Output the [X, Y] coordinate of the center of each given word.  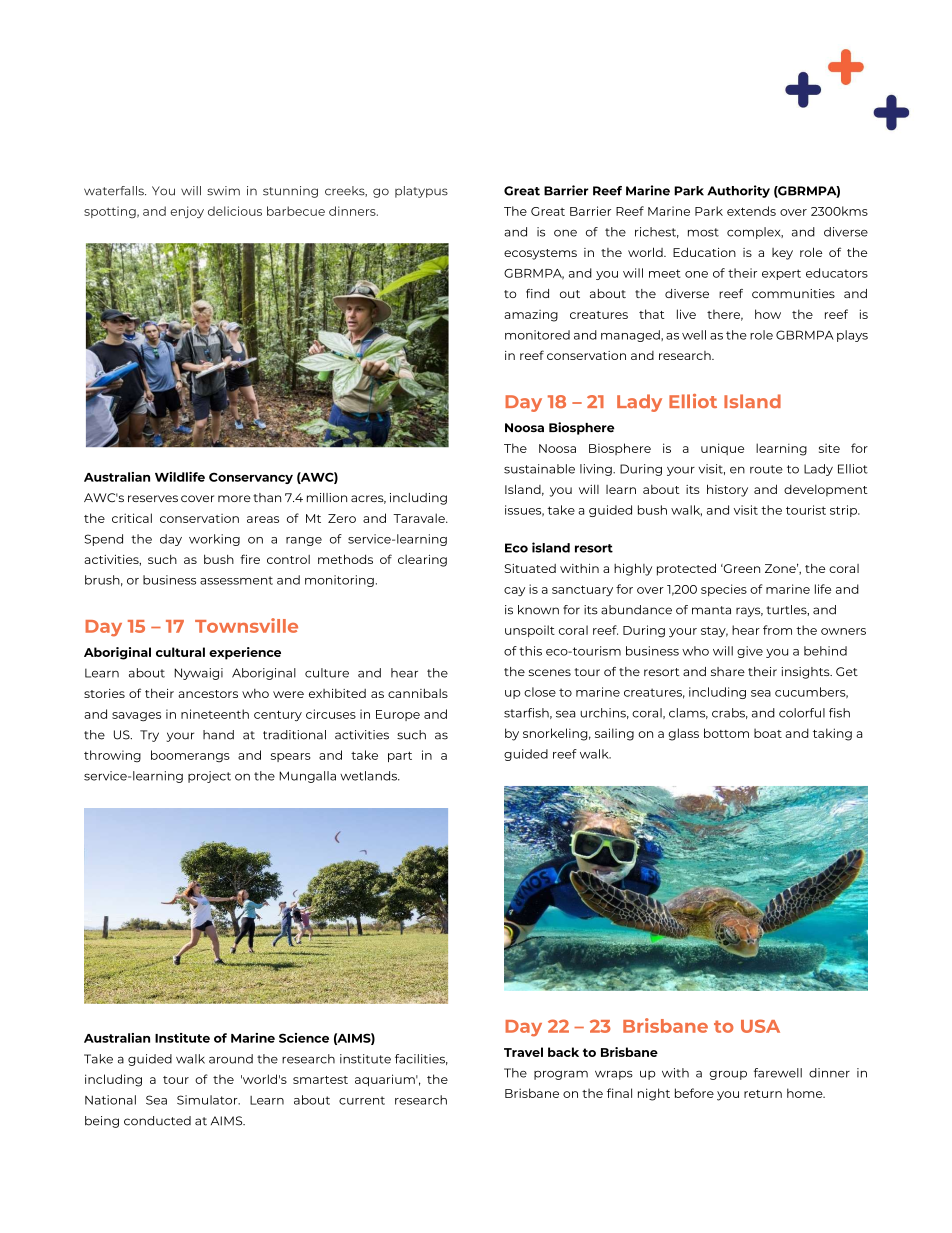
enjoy [187, 212]
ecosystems [540, 254]
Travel [523, 1052]
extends [751, 211]
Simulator [208, 1100]
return [763, 1094]
